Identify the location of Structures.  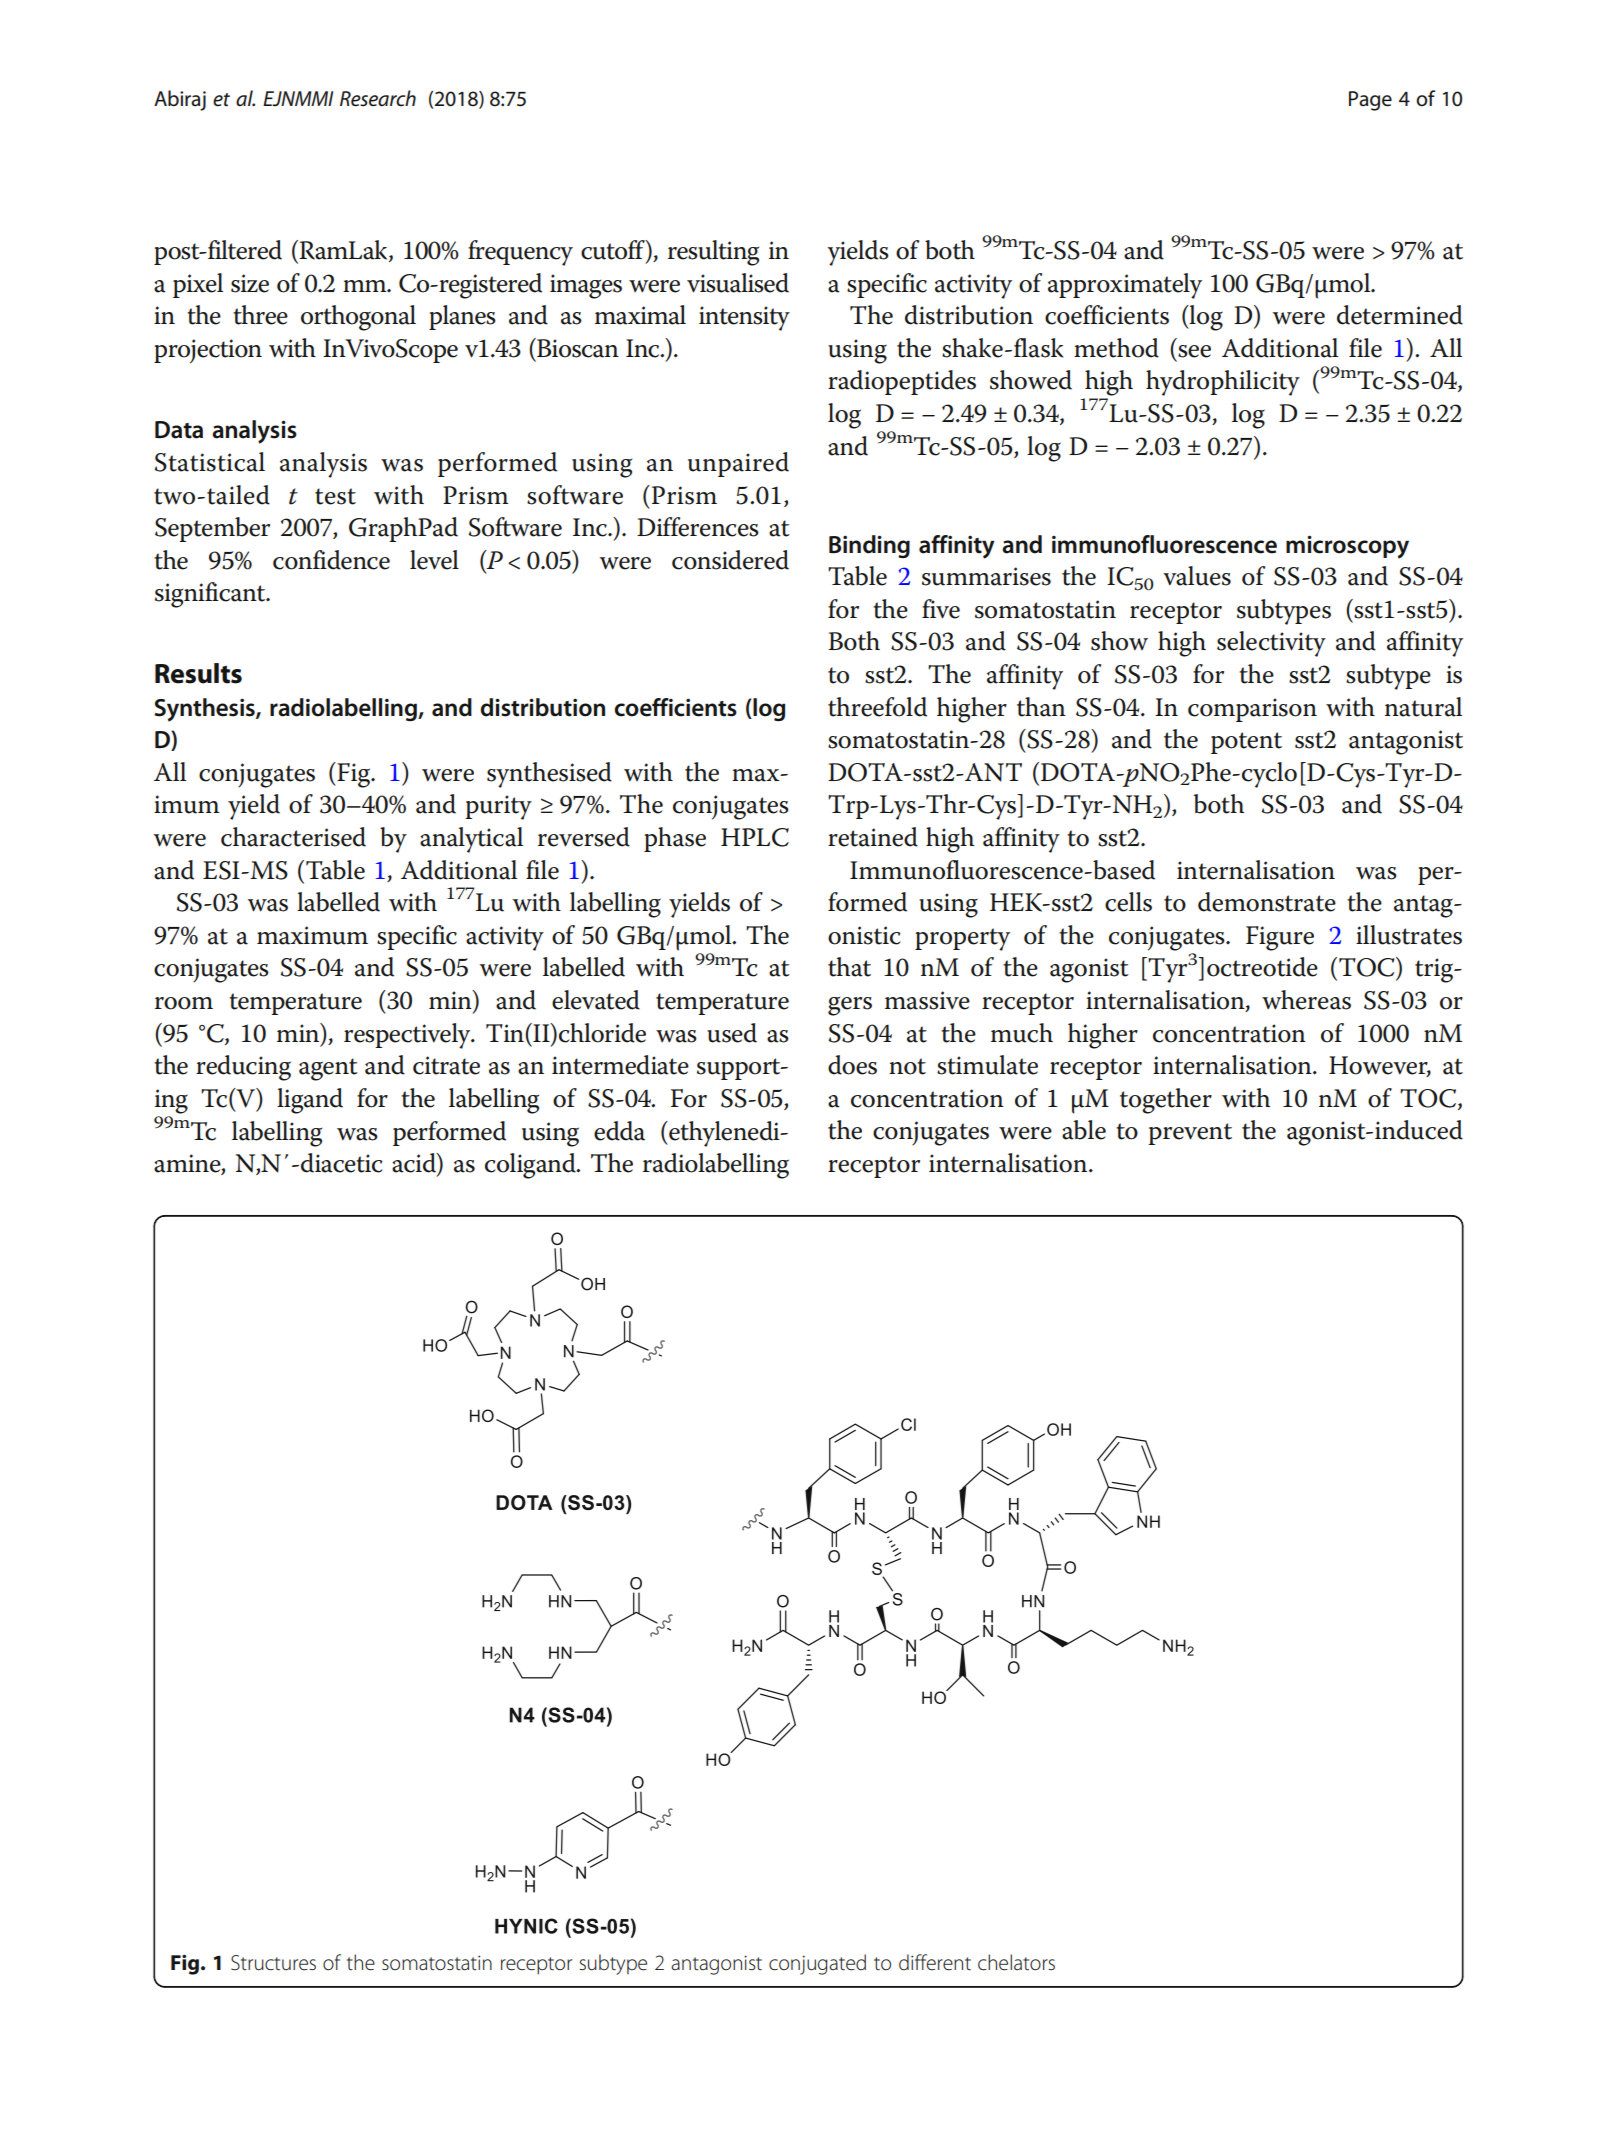
(273, 1963).
